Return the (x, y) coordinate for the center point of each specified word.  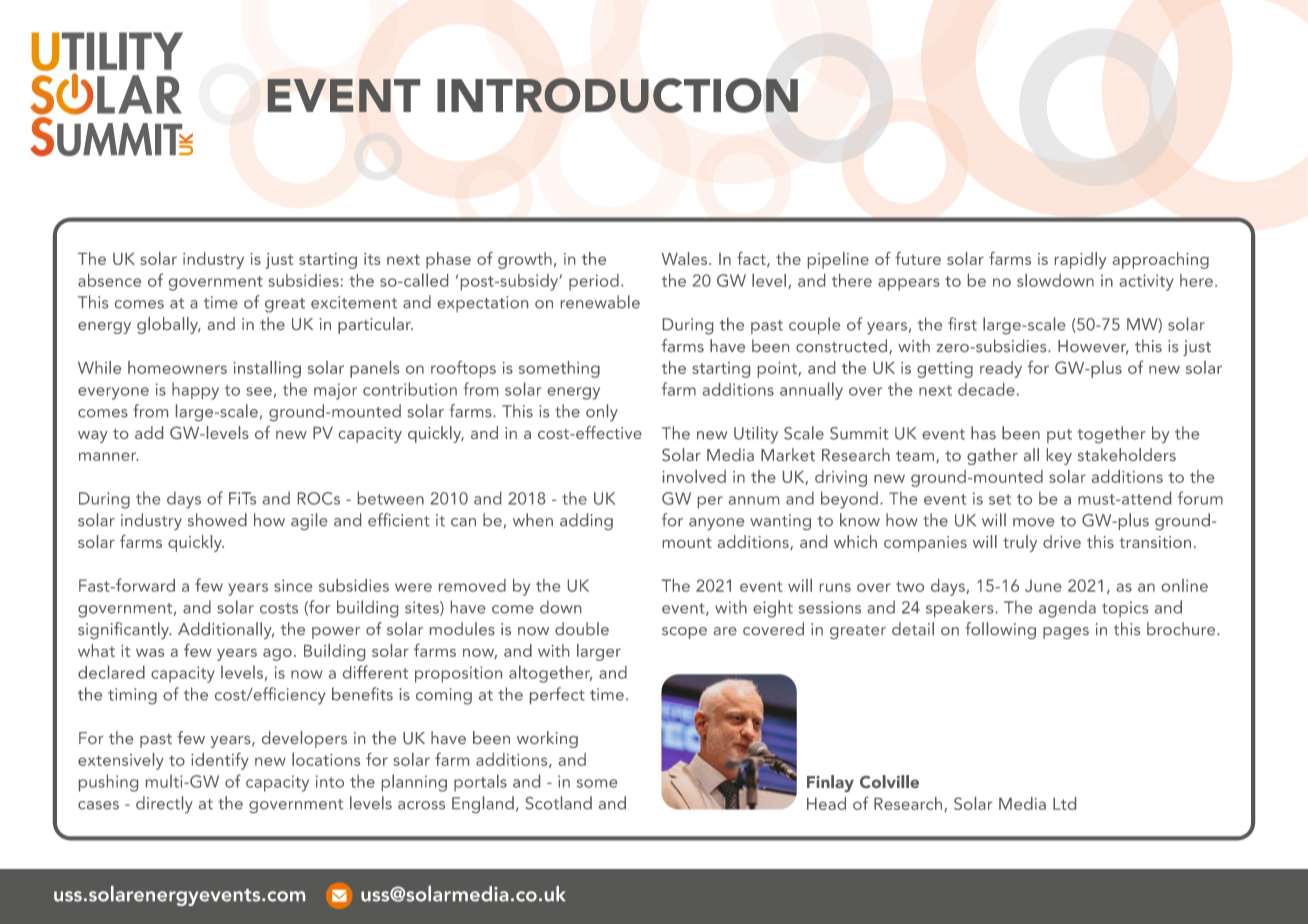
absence (109, 280)
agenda (1067, 609)
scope (684, 633)
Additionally (226, 630)
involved (694, 476)
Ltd (1064, 803)
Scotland (559, 803)
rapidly (1081, 260)
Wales (686, 258)
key (1059, 456)
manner (109, 456)
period (594, 282)
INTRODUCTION (617, 95)
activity (1146, 282)
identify (220, 761)
